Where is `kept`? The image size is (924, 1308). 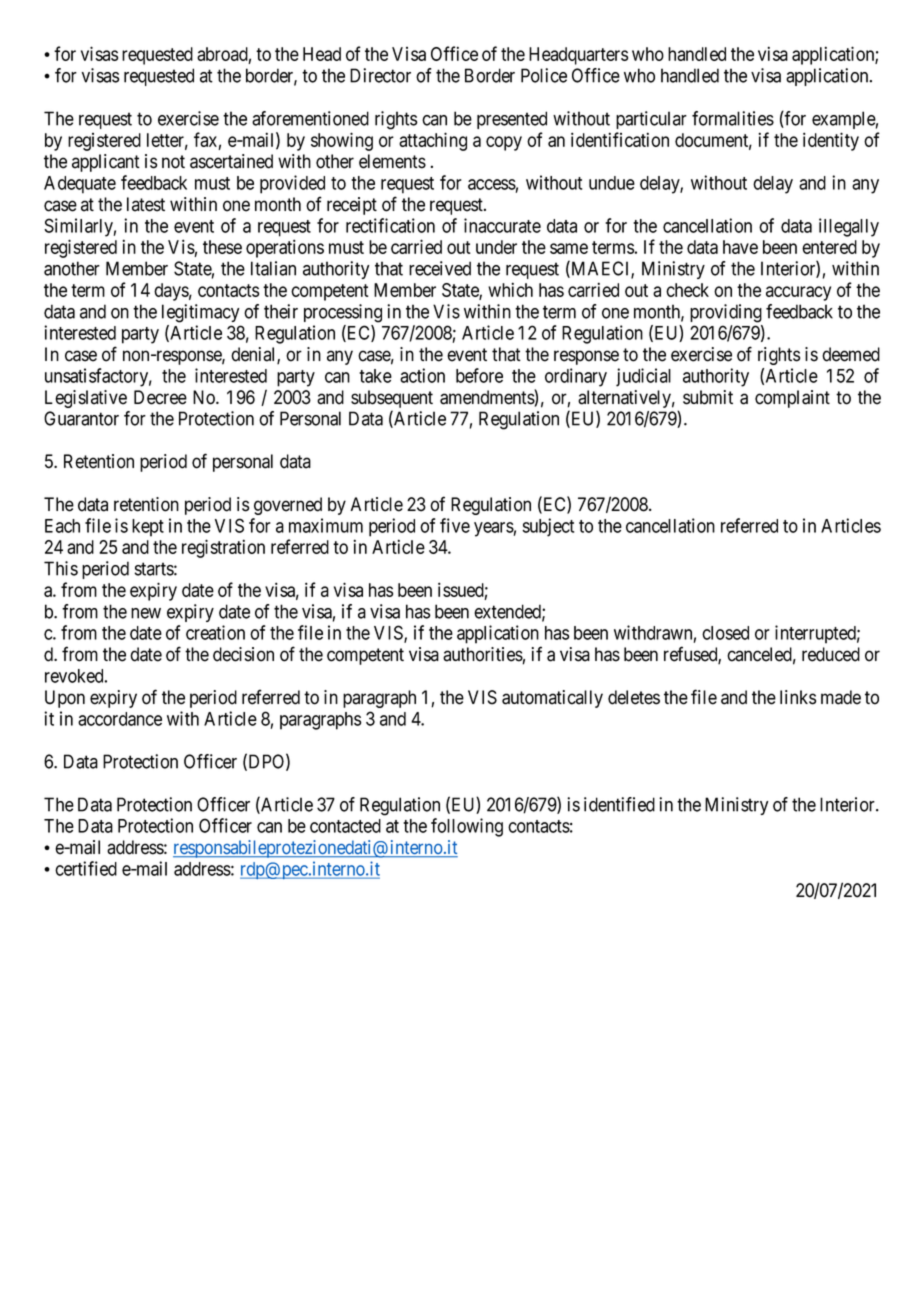
kept is located at coordinates (148, 528).
